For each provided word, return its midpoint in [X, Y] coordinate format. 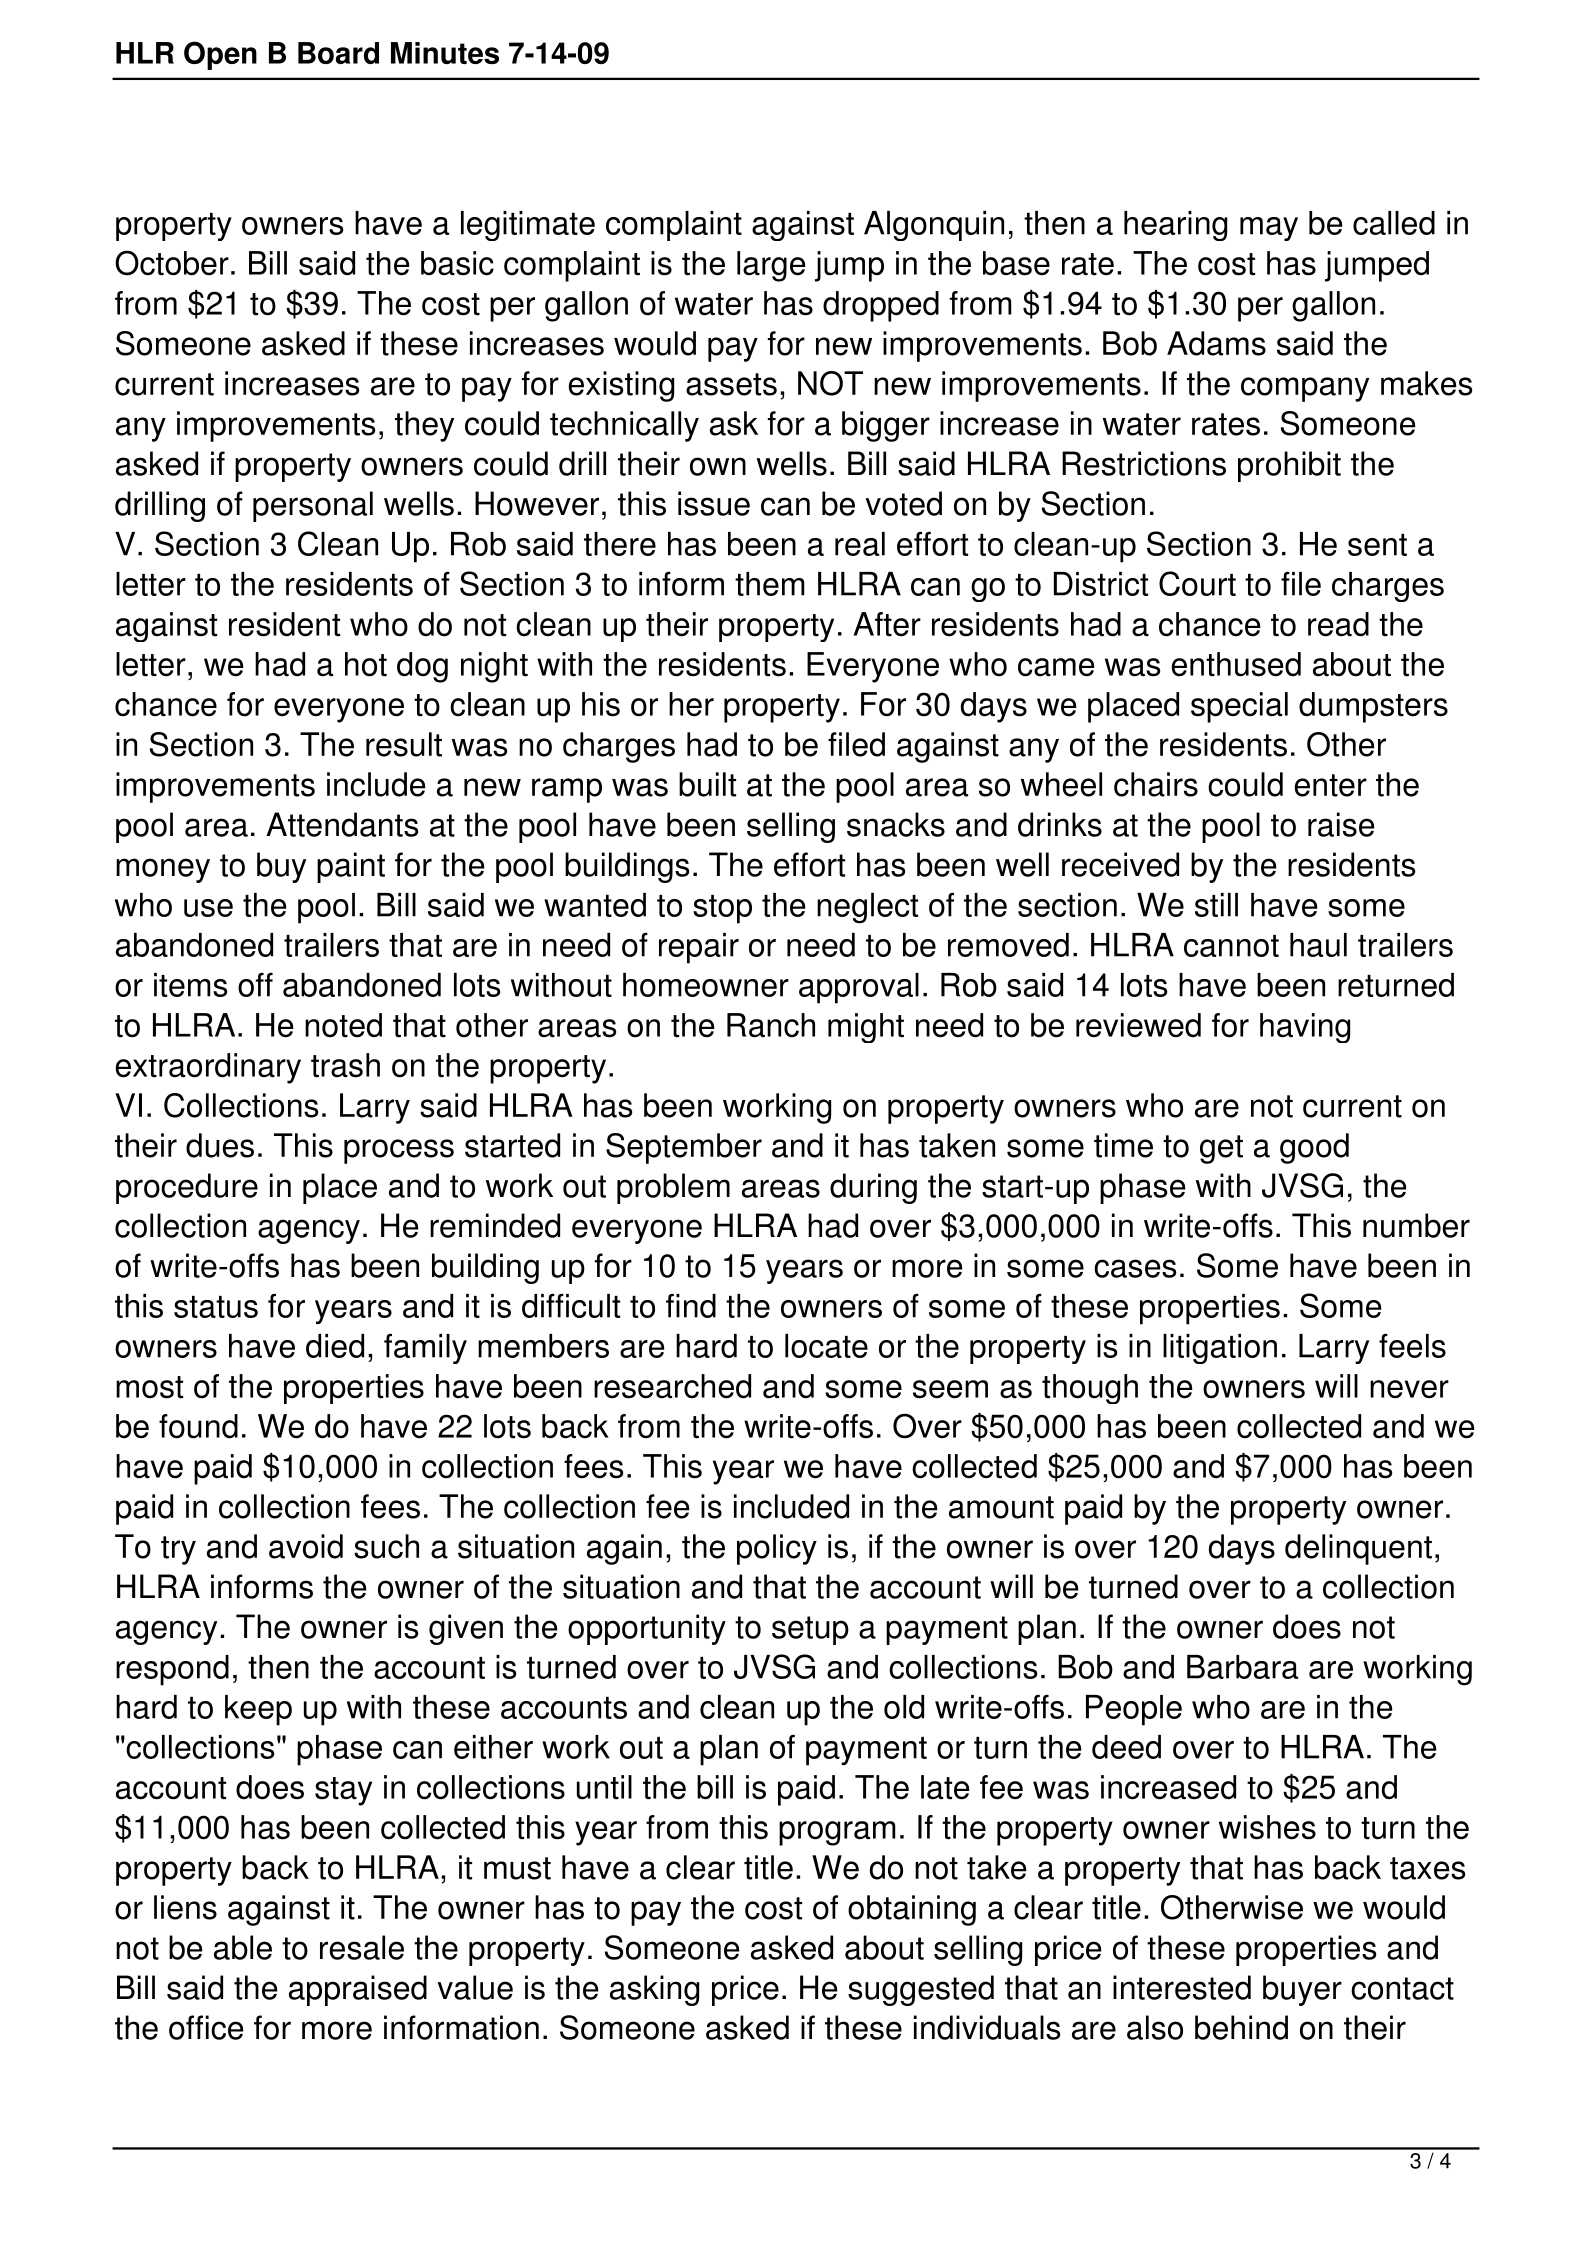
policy [777, 1549]
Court [1197, 583]
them [770, 584]
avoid [306, 1546]
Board [338, 53]
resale [362, 1947]
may [1269, 229]
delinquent [1358, 1549]
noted [343, 1025]
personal [313, 506]
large [771, 266]
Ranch [771, 1025]
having [1305, 1028]
